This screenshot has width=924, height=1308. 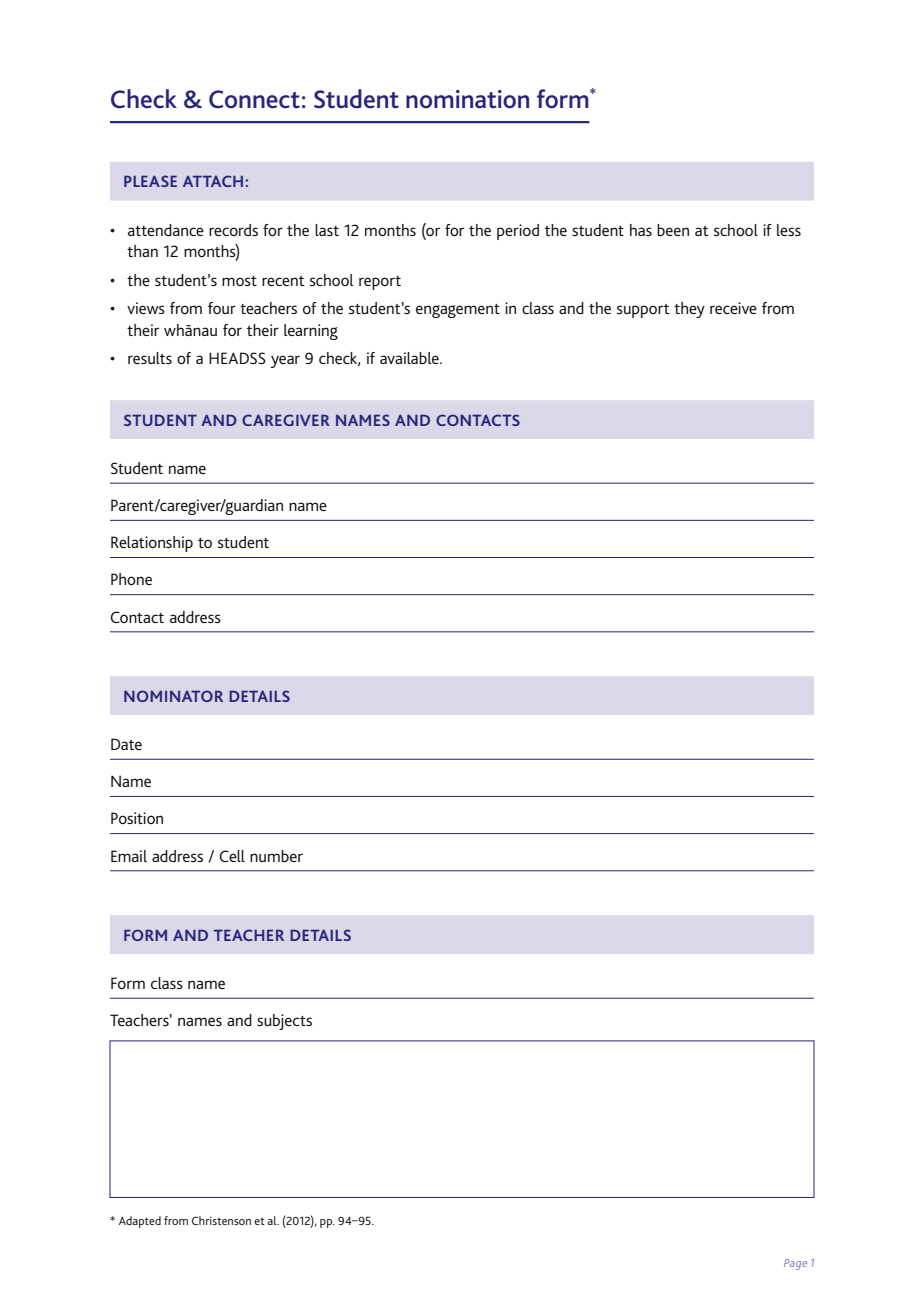 What do you see at coordinates (410, 358) in the screenshot?
I see `available` at bounding box center [410, 358].
